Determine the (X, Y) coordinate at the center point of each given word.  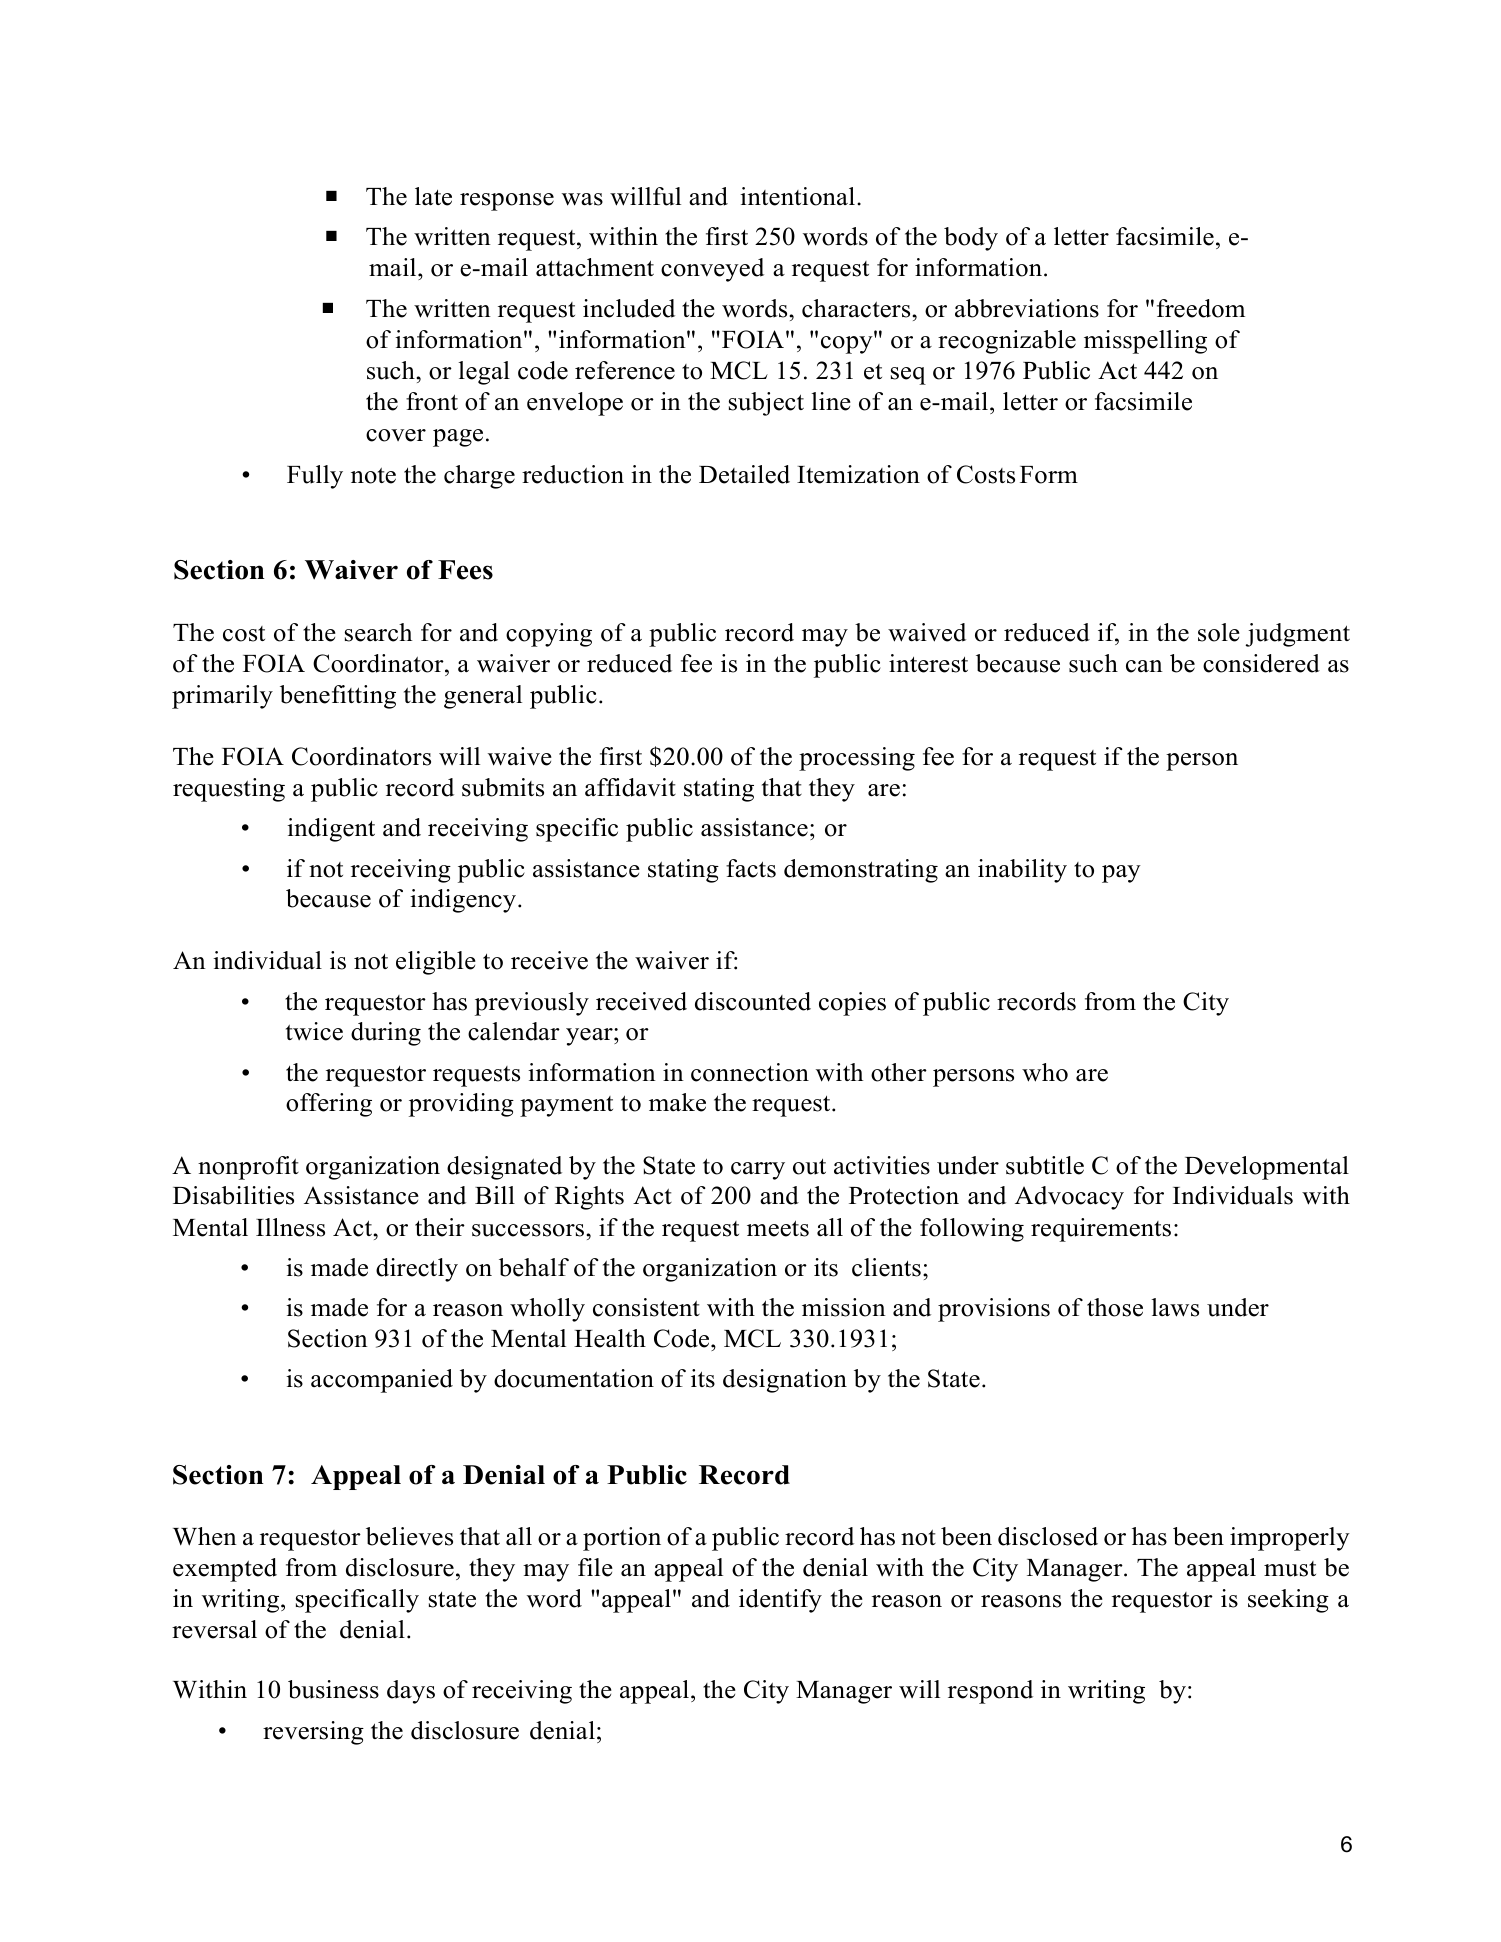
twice (314, 1031)
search (378, 632)
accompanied (382, 1381)
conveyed (712, 270)
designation (785, 1381)
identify (780, 1601)
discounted (753, 1001)
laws (1175, 1307)
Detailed (744, 474)
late (433, 196)
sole (1219, 632)
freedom (1201, 308)
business (333, 1689)
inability (1022, 871)
